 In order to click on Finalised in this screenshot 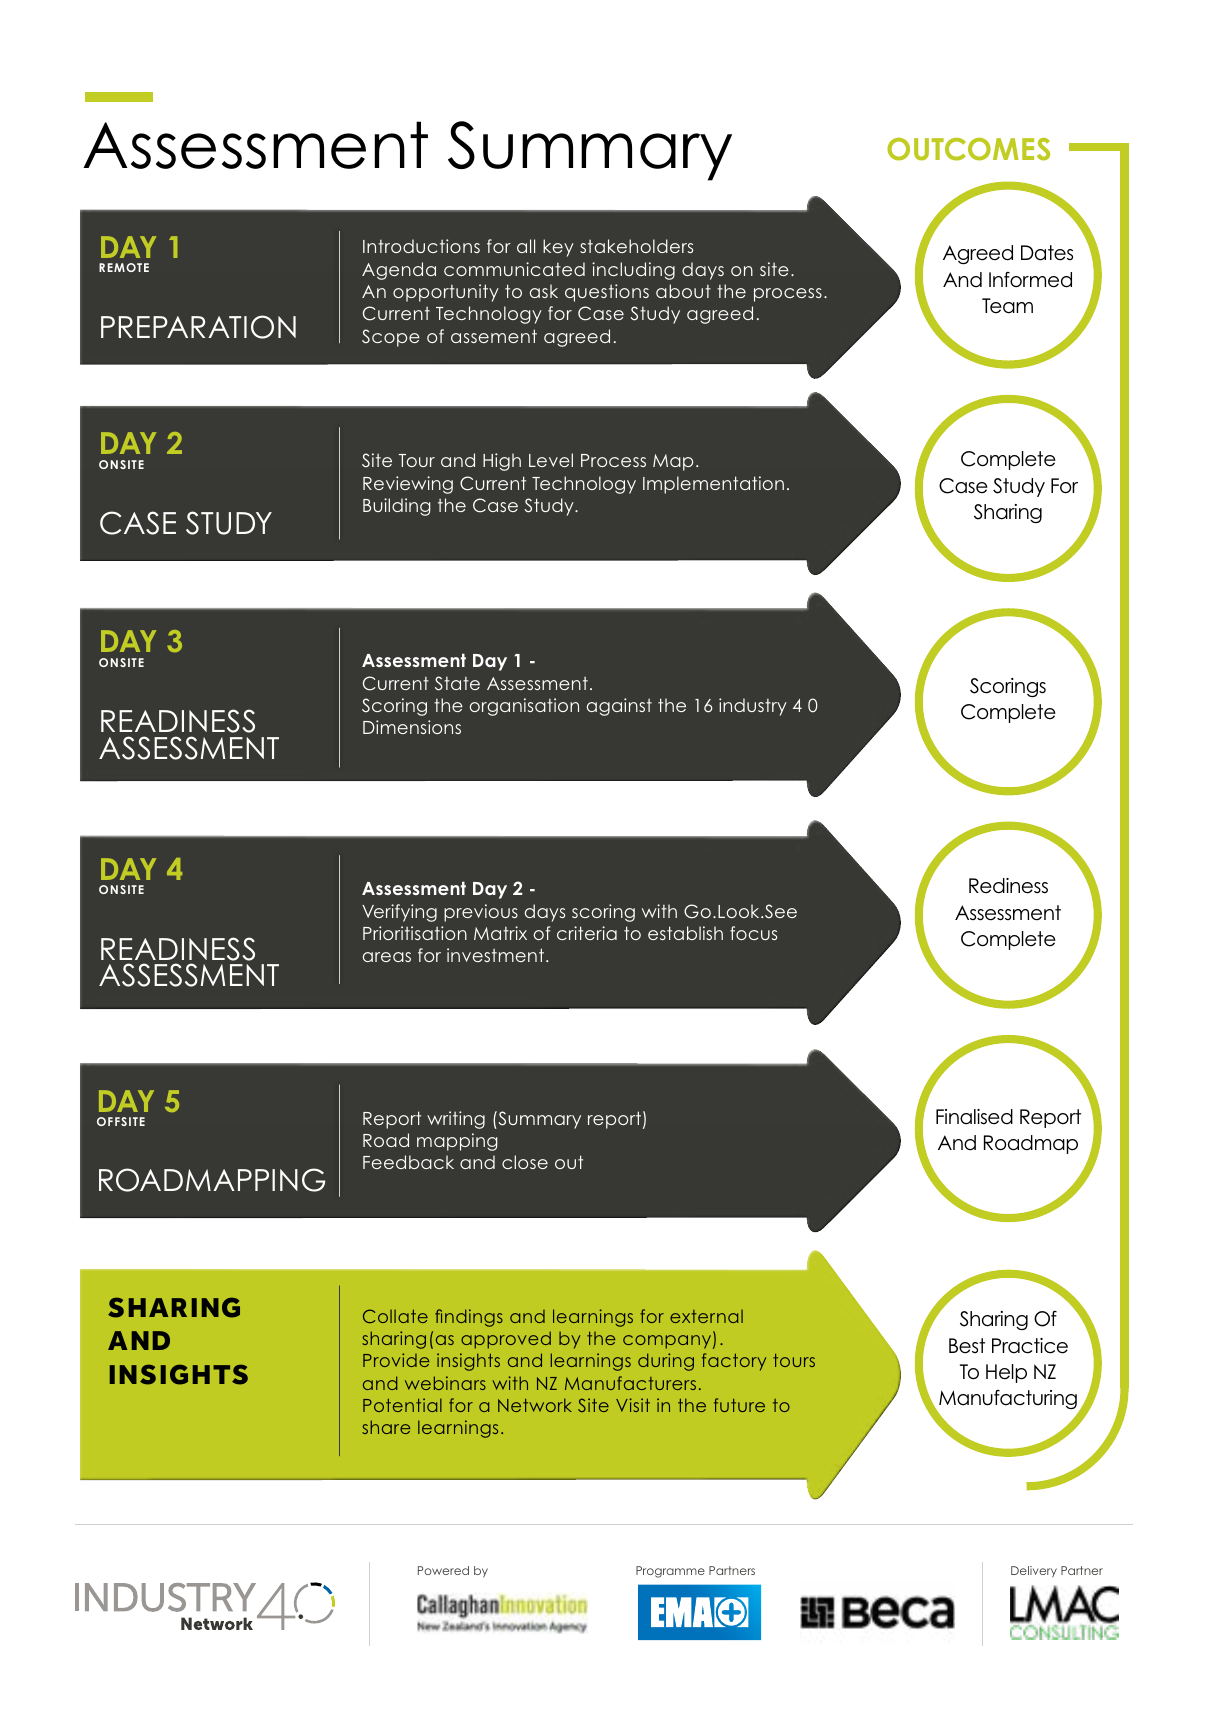, I will do `click(974, 1117)`.
